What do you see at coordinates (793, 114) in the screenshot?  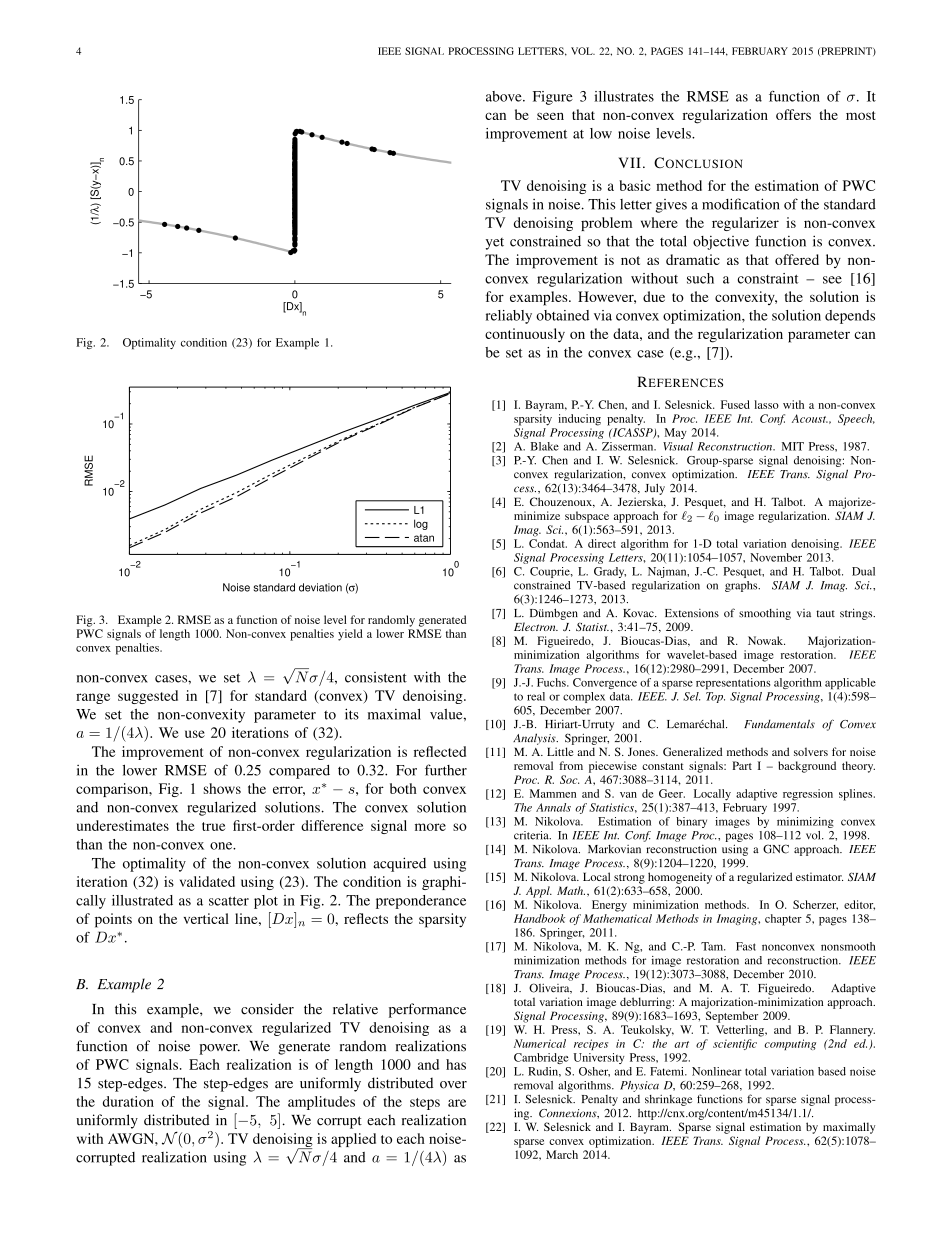 I see `offers` at bounding box center [793, 114].
